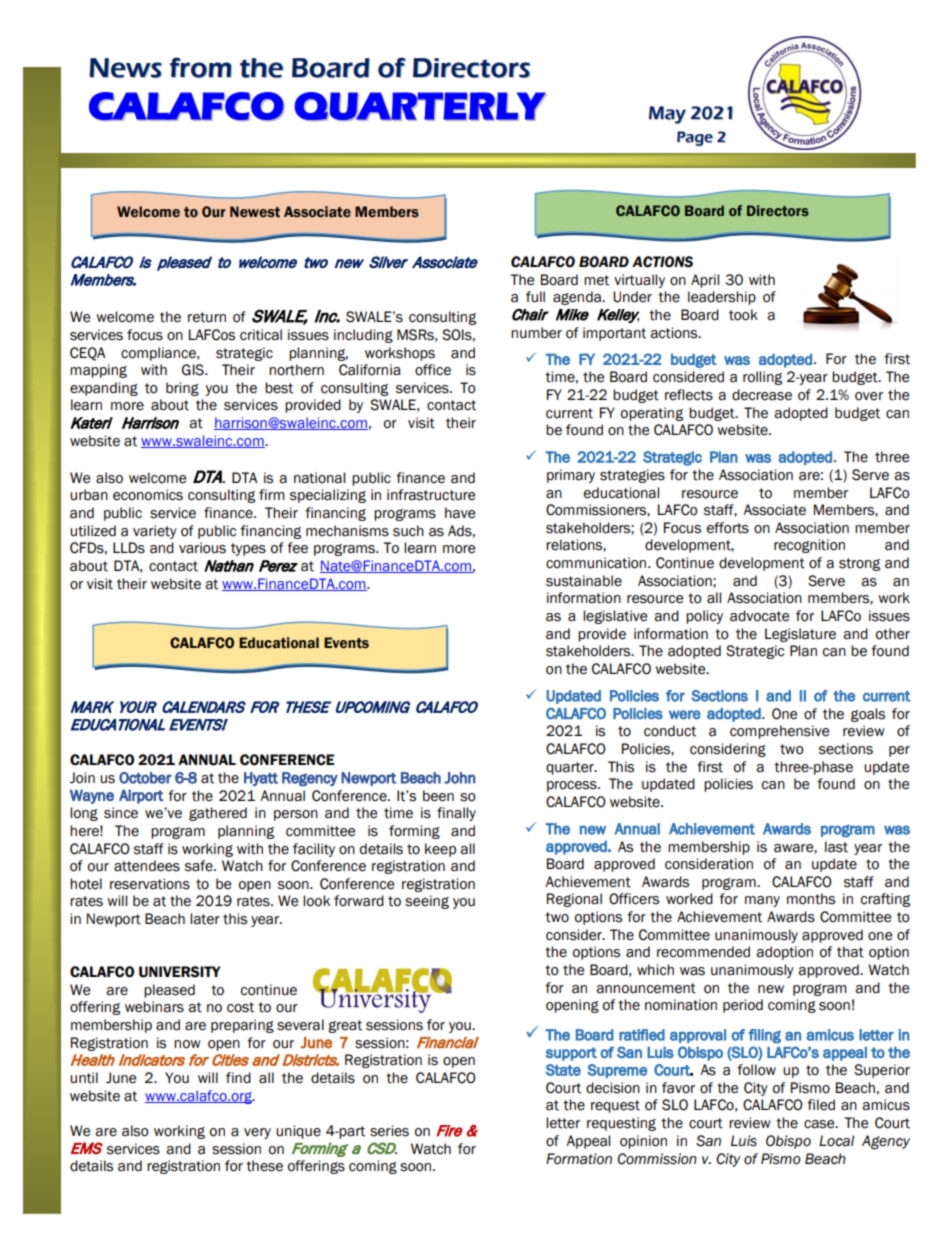  Describe the element at coordinates (257, 1133) in the page. I see `very` at that location.
